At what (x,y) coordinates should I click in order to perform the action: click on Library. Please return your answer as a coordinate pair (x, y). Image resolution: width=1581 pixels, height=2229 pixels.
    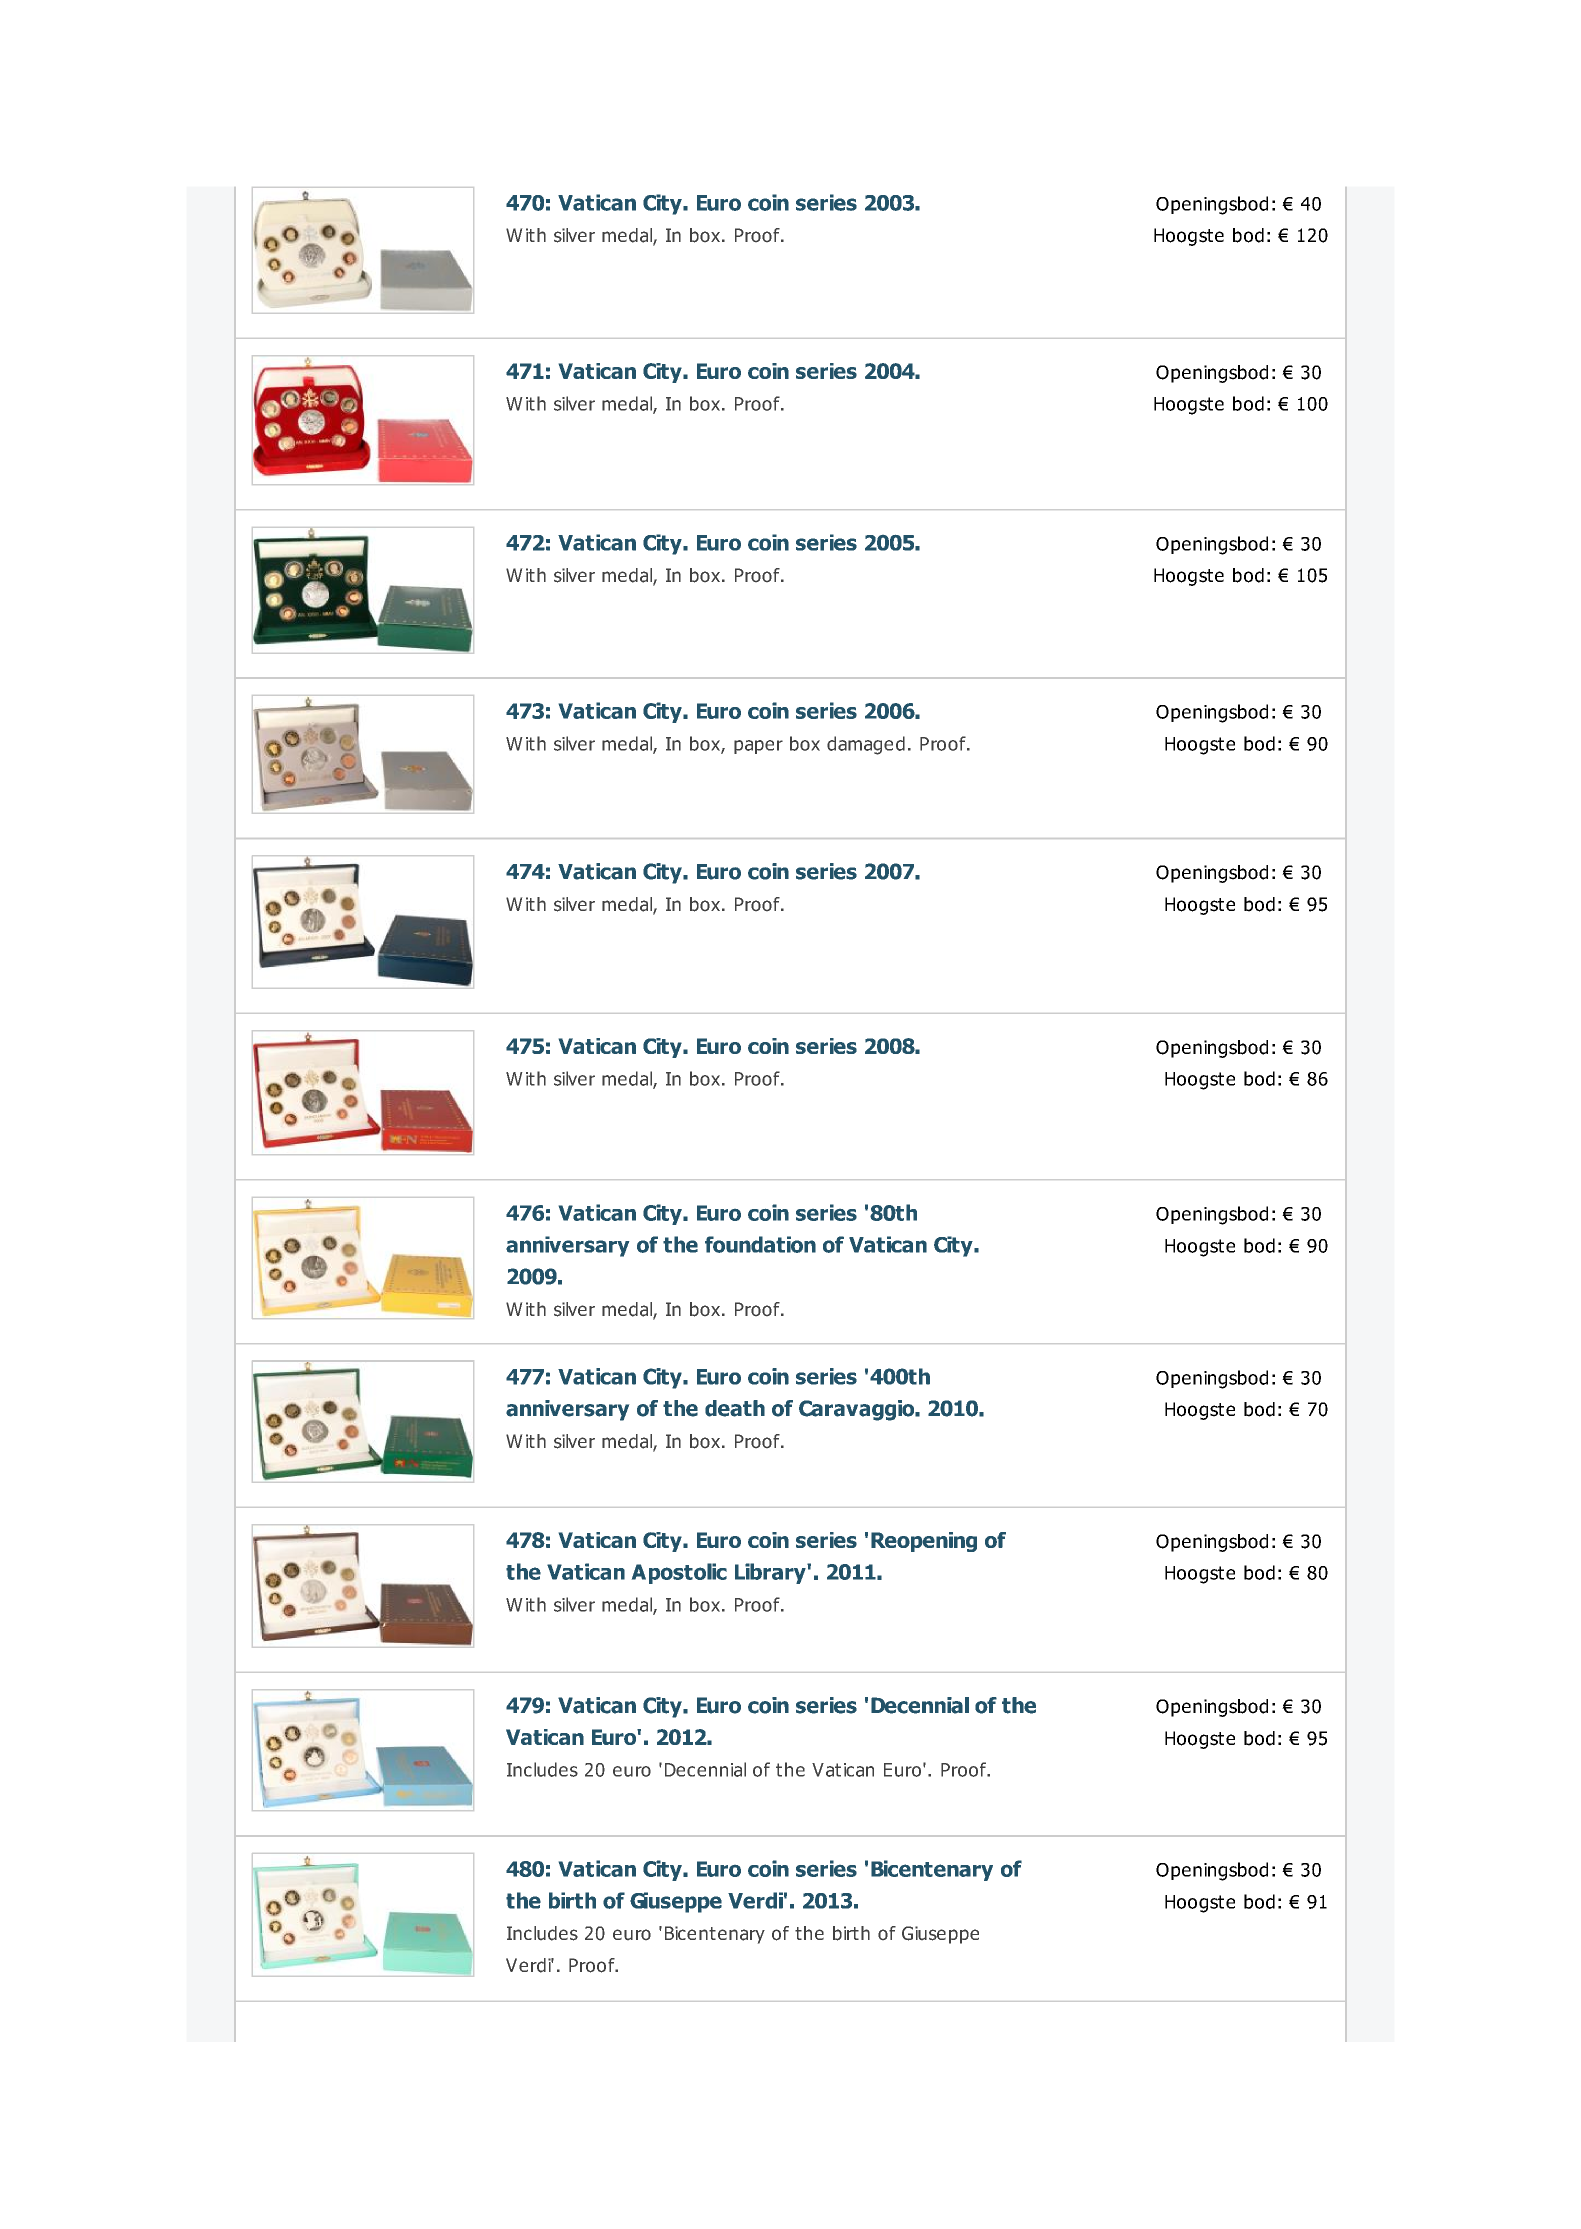
    Looking at the image, I should click on (771, 1573).
